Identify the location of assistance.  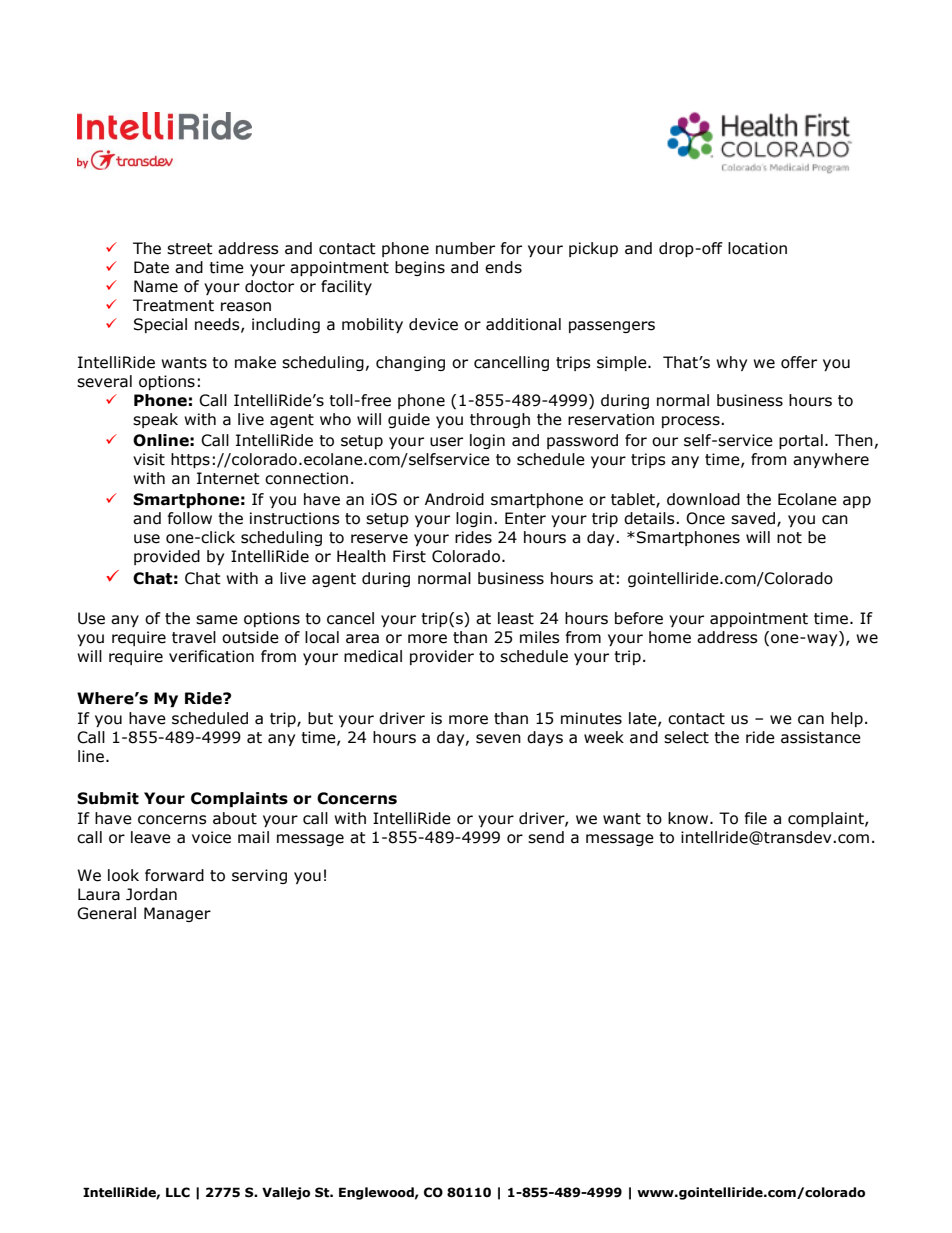
(821, 737).
